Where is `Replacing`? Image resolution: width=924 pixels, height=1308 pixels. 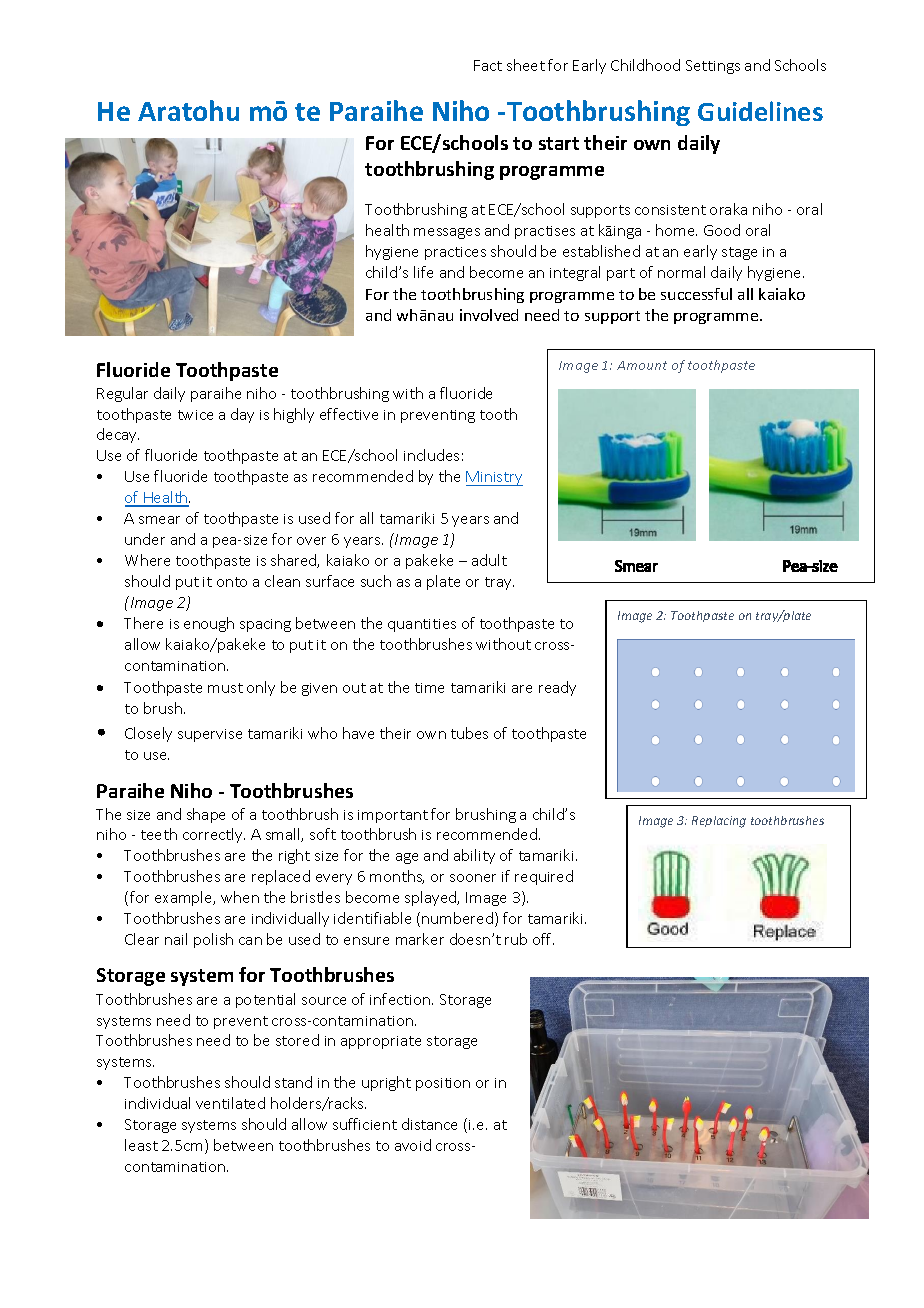 Replacing is located at coordinates (719, 822).
